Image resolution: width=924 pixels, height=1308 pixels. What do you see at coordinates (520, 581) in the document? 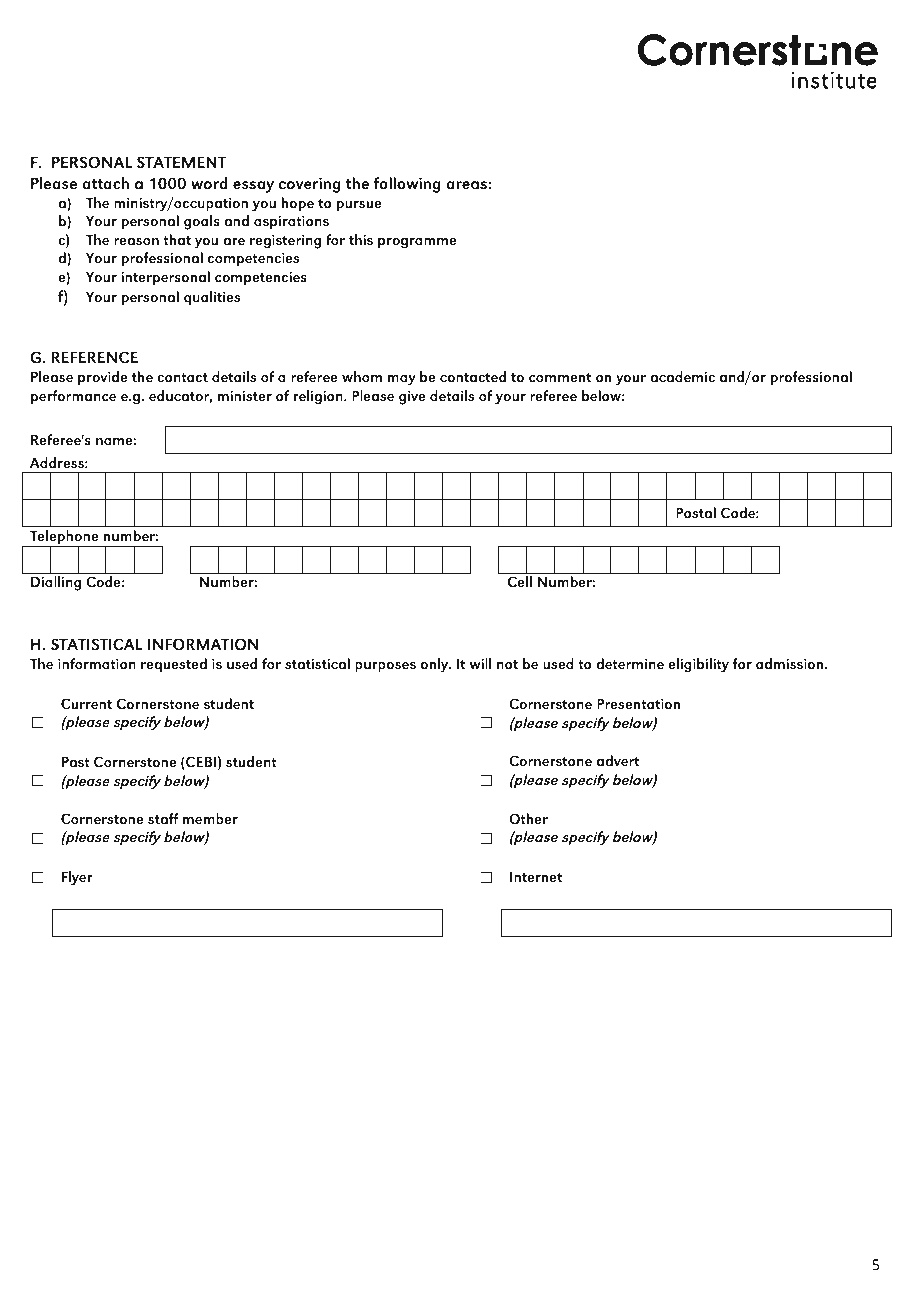
I see `Cell` at bounding box center [520, 581].
